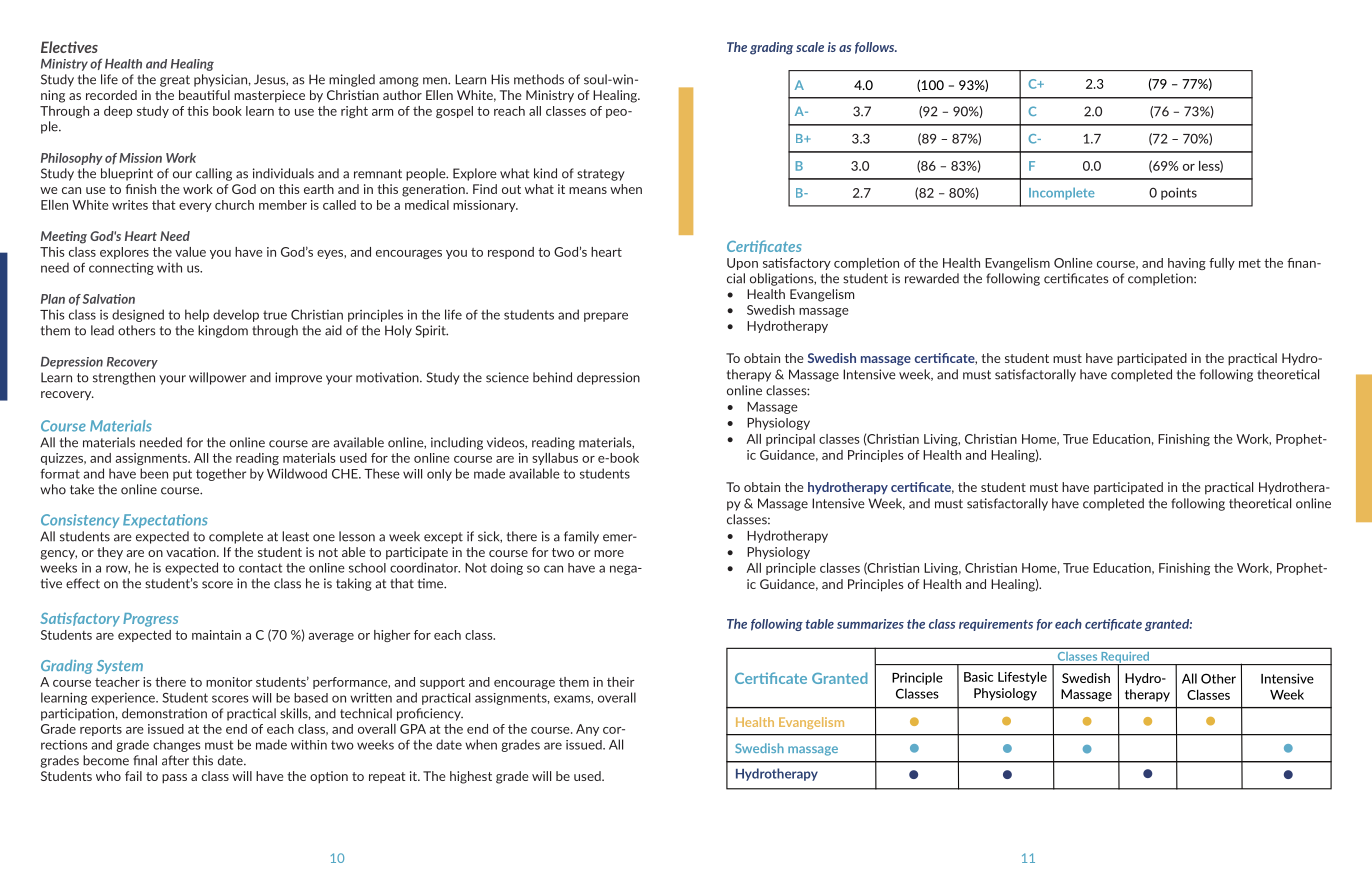 The image size is (1372, 887). Describe the element at coordinates (1187, 264) in the screenshot. I see `having` at that location.
